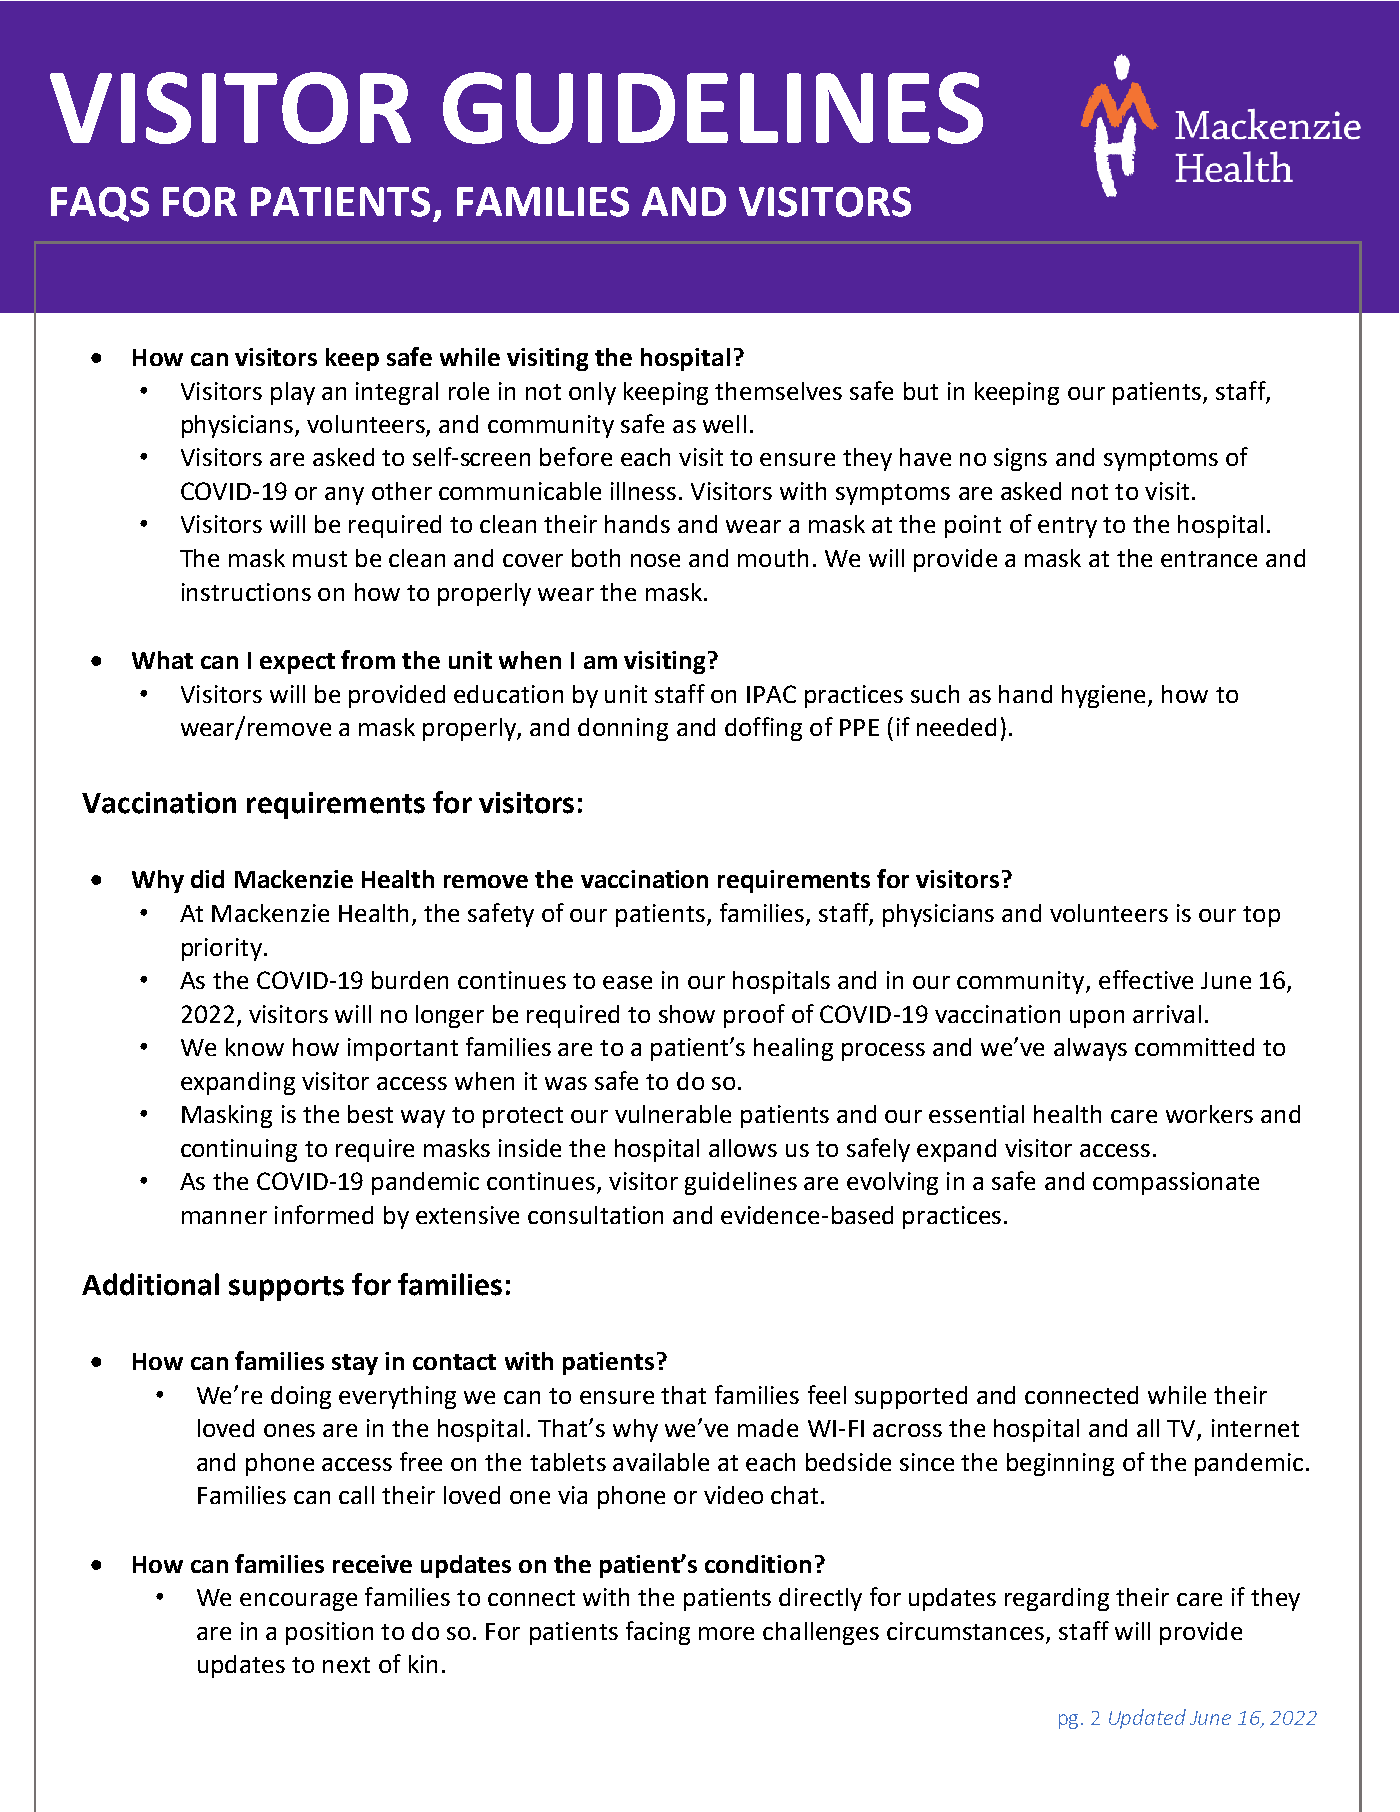 The width and height of the page is (1400, 1812). Describe the element at coordinates (658, 1633) in the page. I see `facing` at that location.
